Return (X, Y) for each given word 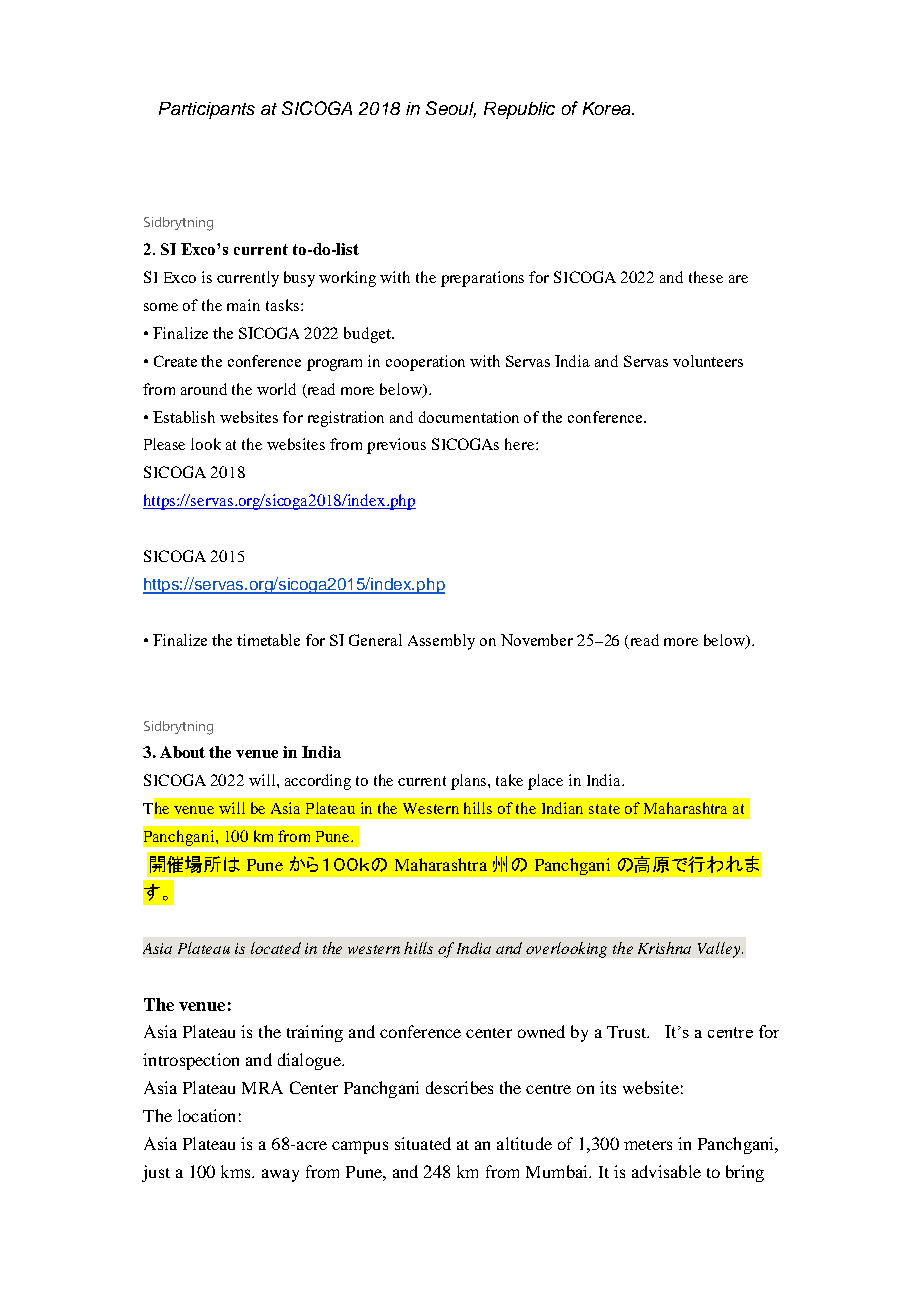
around (204, 389)
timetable (268, 640)
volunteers (708, 361)
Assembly (441, 642)
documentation (469, 417)
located (276, 948)
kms (237, 1171)
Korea (608, 108)
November (537, 640)
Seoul (451, 109)
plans (470, 782)
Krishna (664, 948)
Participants (207, 110)
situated (423, 1143)
